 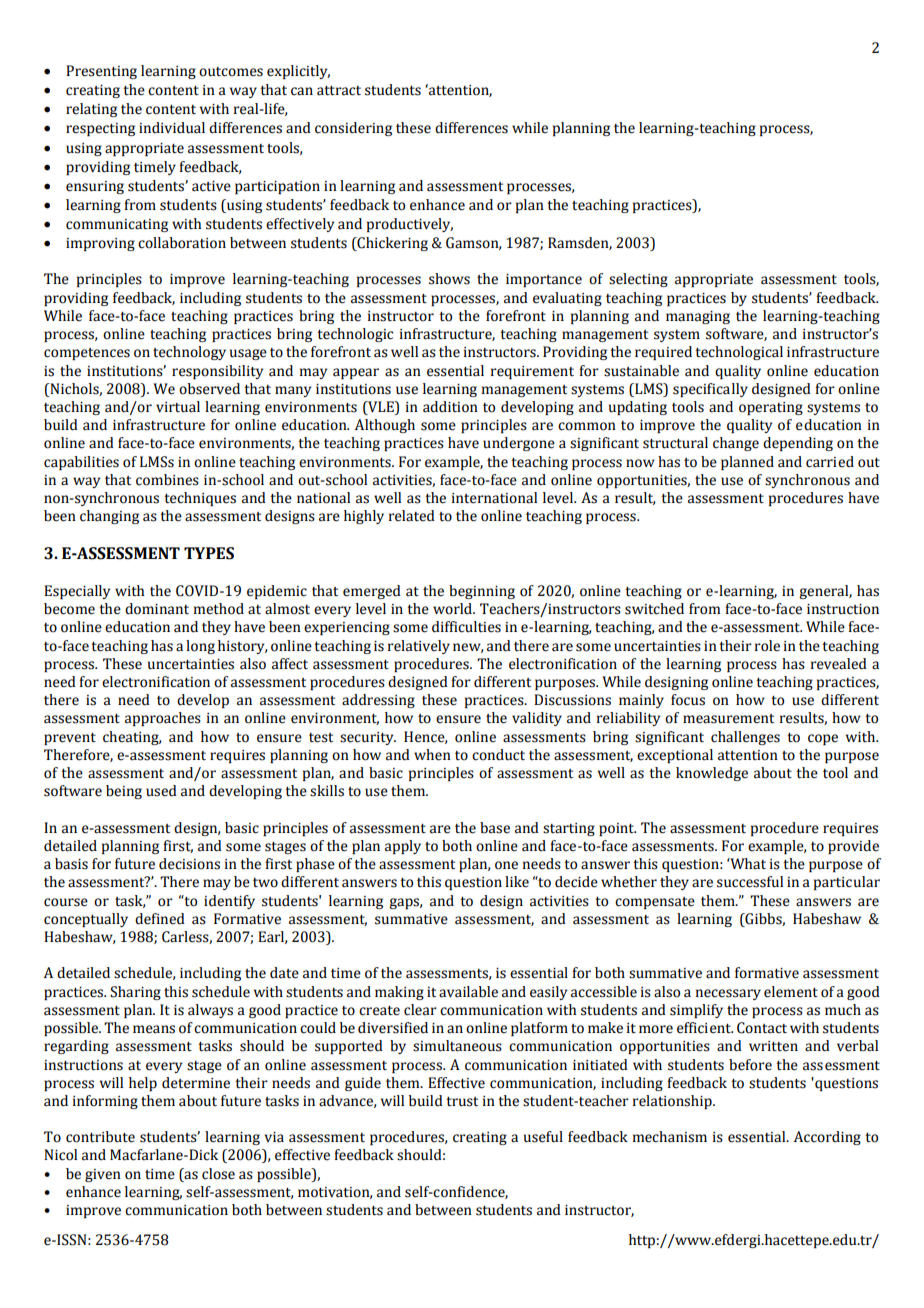 I want to click on change, so click(x=736, y=444).
